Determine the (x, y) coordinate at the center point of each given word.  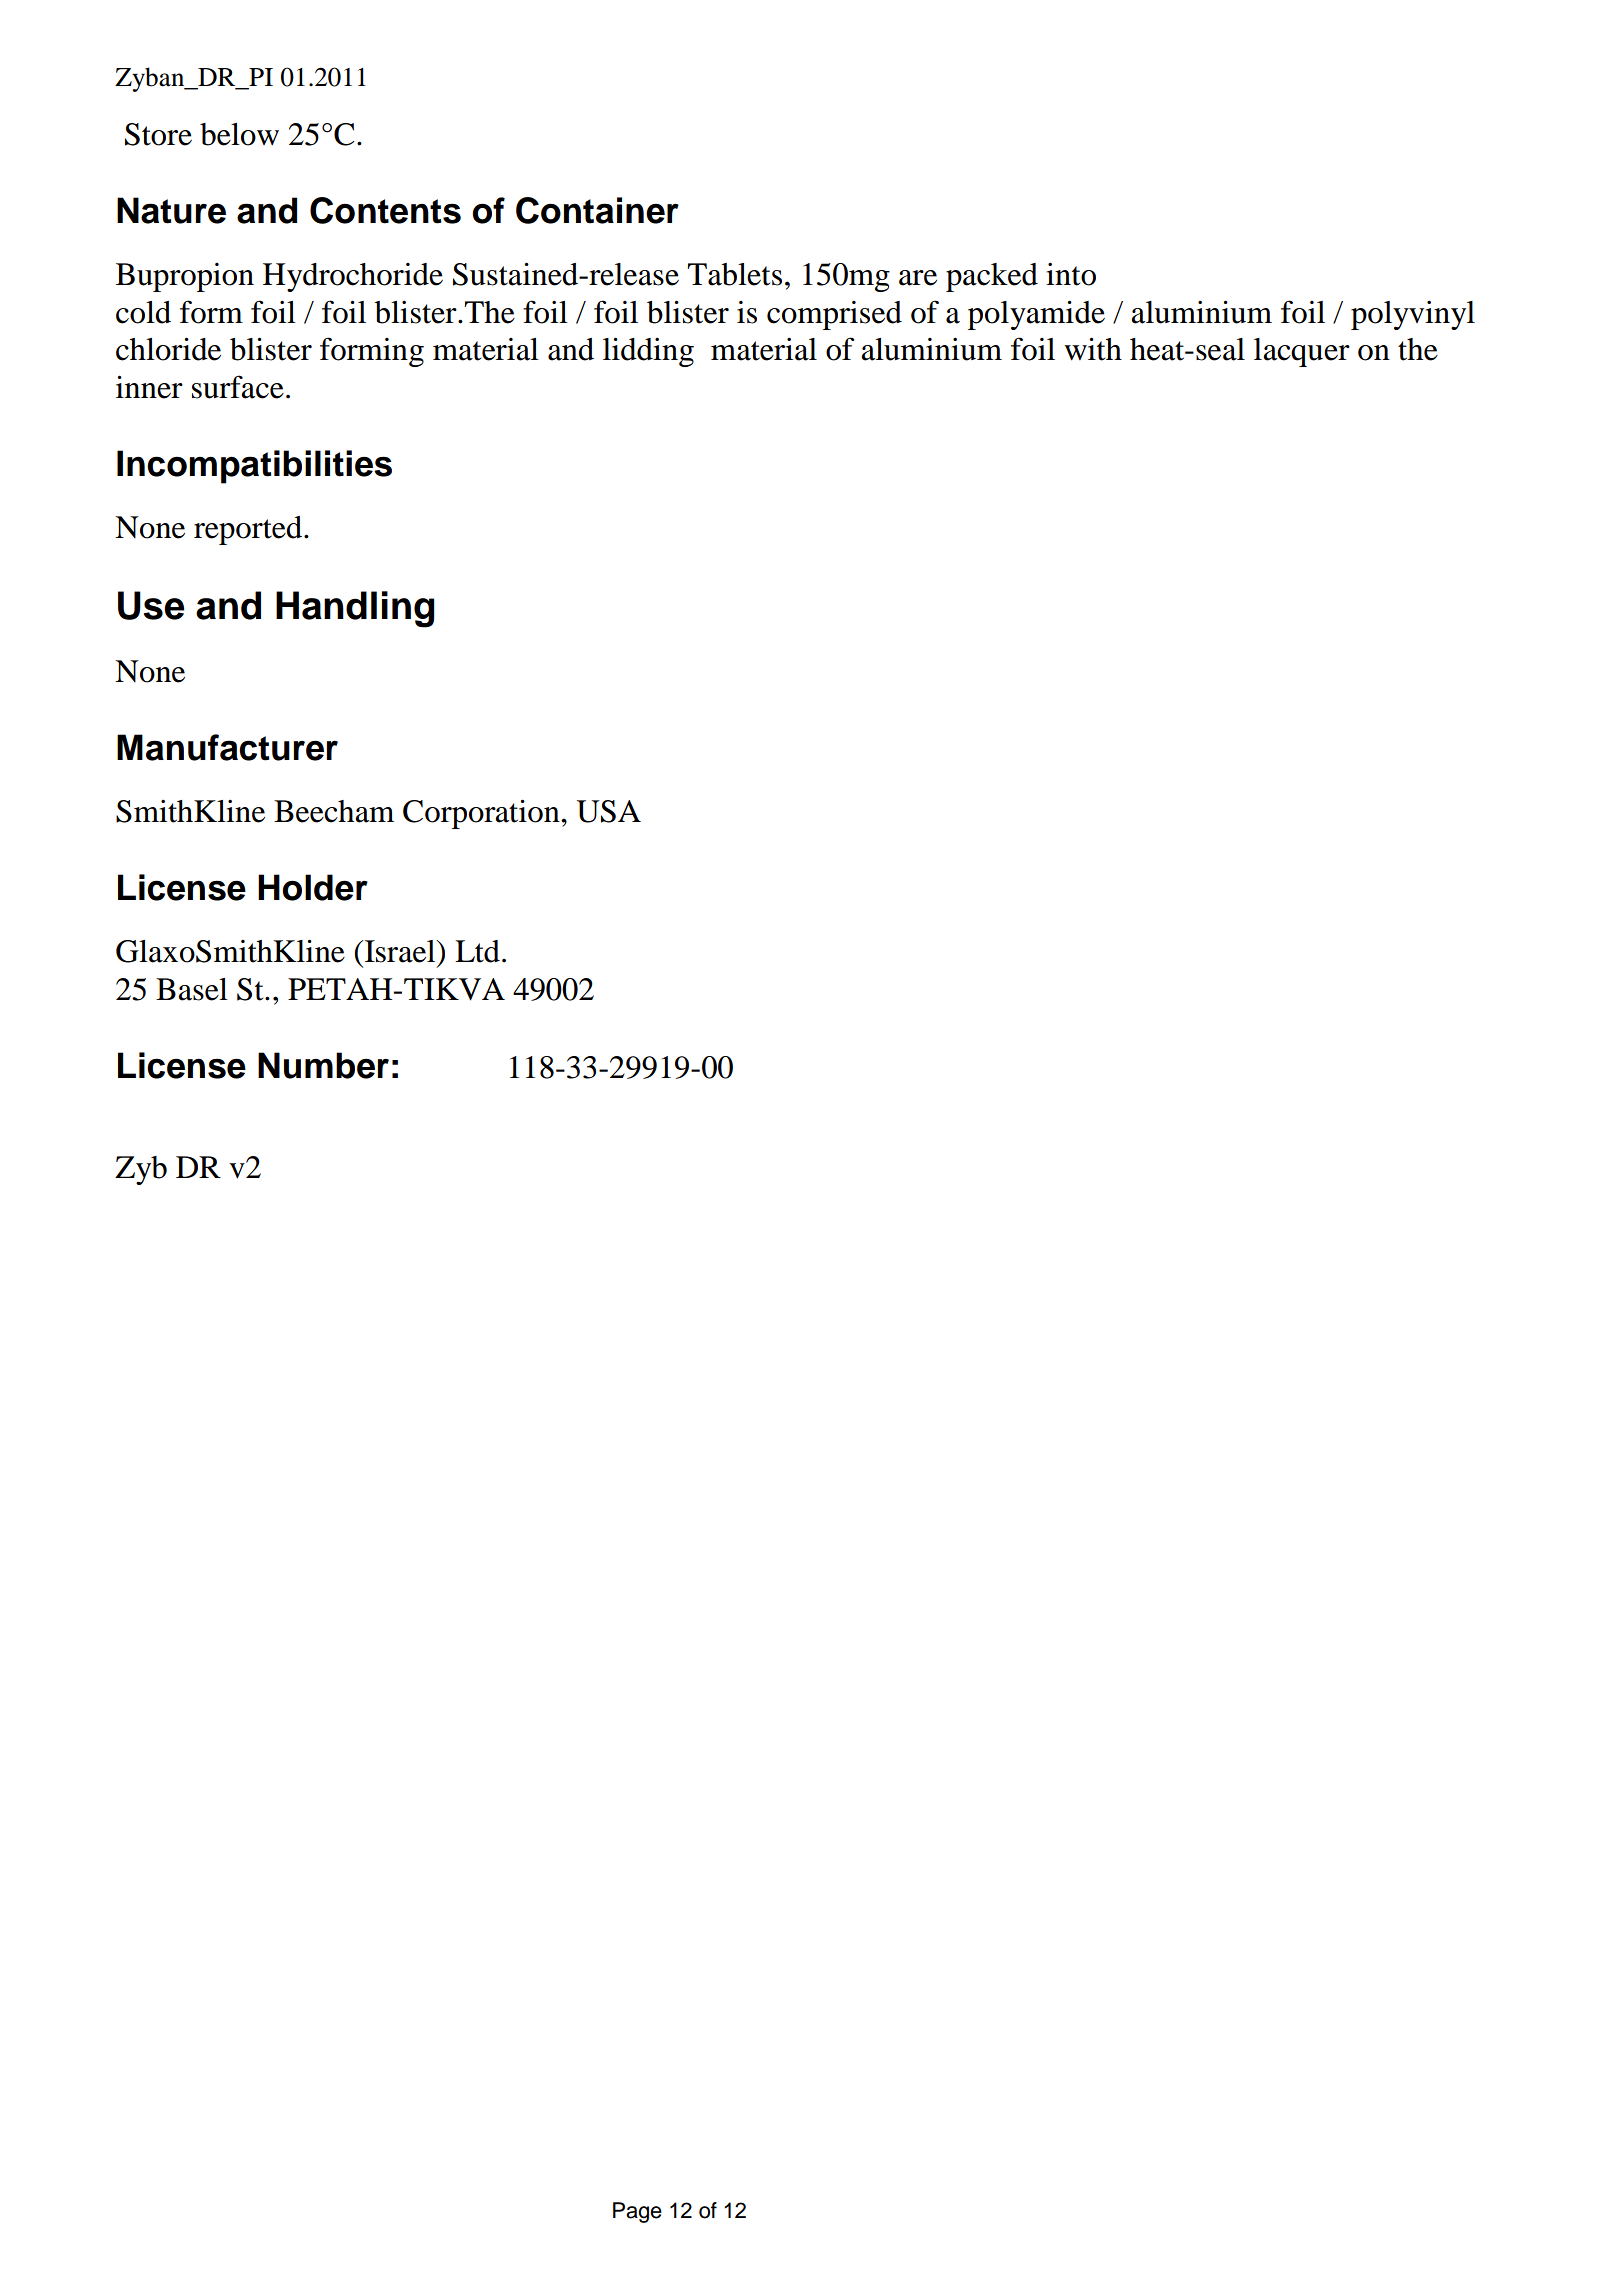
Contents (385, 210)
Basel (192, 989)
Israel (401, 951)
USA (609, 811)
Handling (355, 609)
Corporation (482, 814)
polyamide (1036, 315)
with (1093, 349)
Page (637, 2212)
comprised (834, 315)
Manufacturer (227, 747)
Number (323, 1065)
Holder (313, 887)
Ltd (477, 951)
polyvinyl (1413, 315)
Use (151, 605)
